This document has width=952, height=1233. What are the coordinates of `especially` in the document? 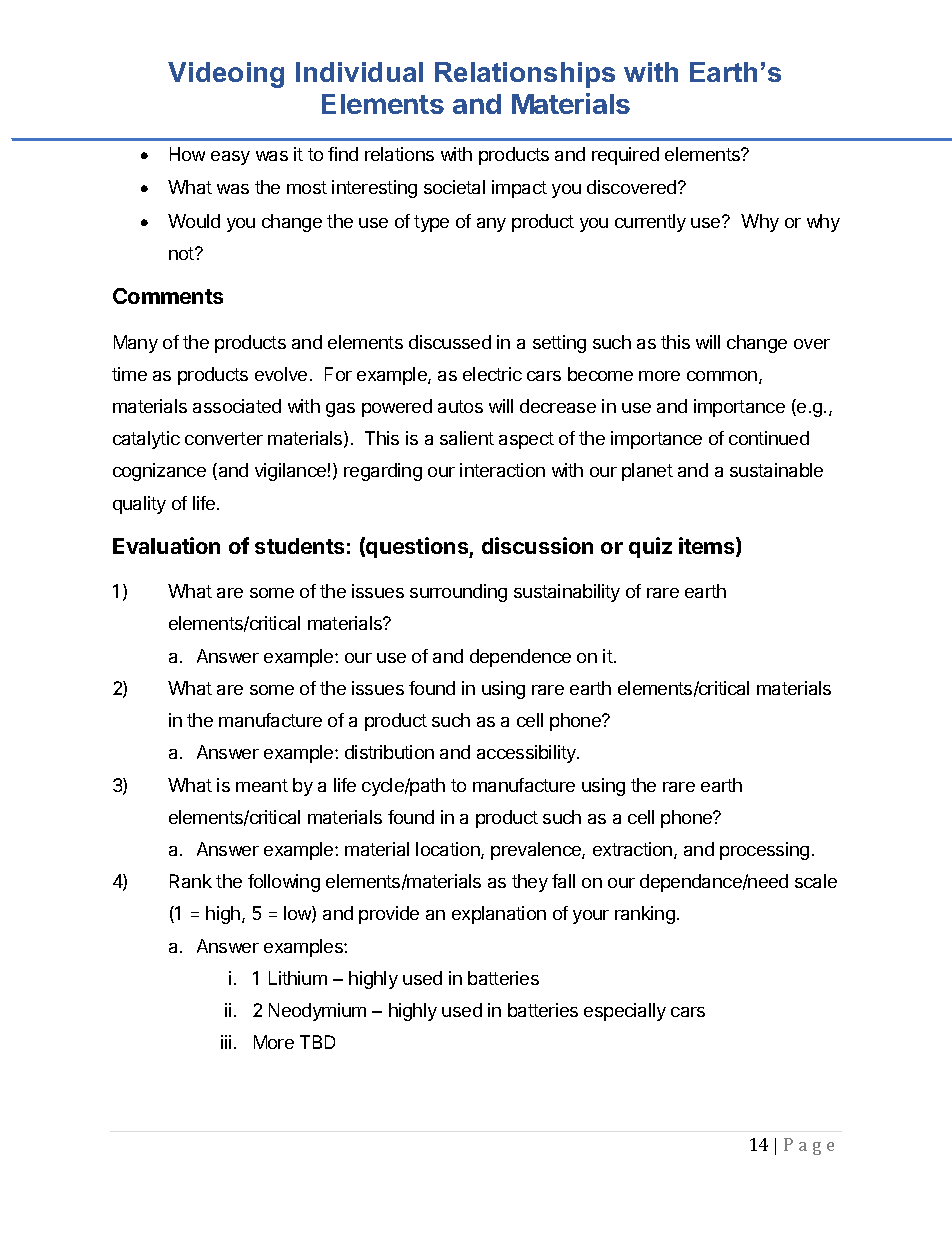 It's located at (625, 1012).
